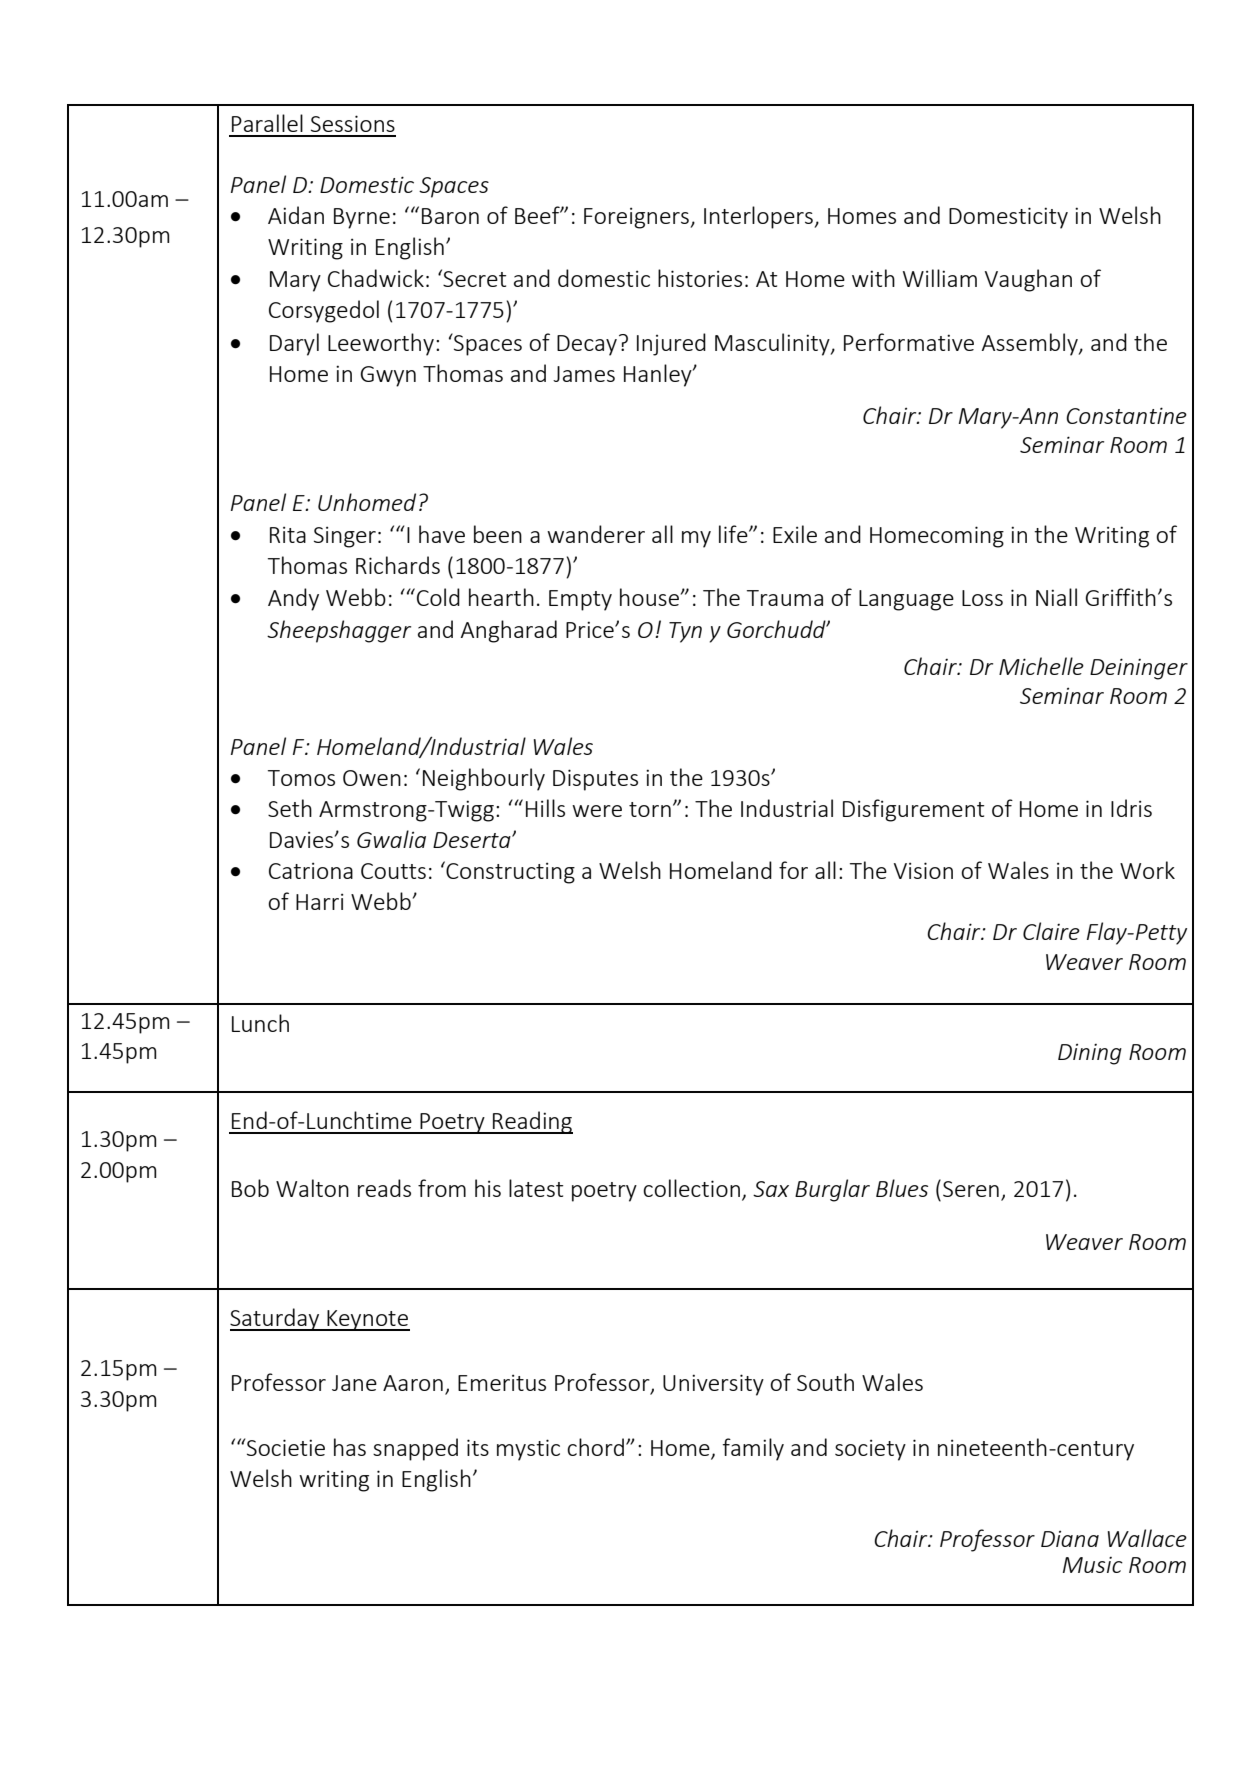  Describe the element at coordinates (1028, 280) in the document. I see `Vaughan` at that location.
